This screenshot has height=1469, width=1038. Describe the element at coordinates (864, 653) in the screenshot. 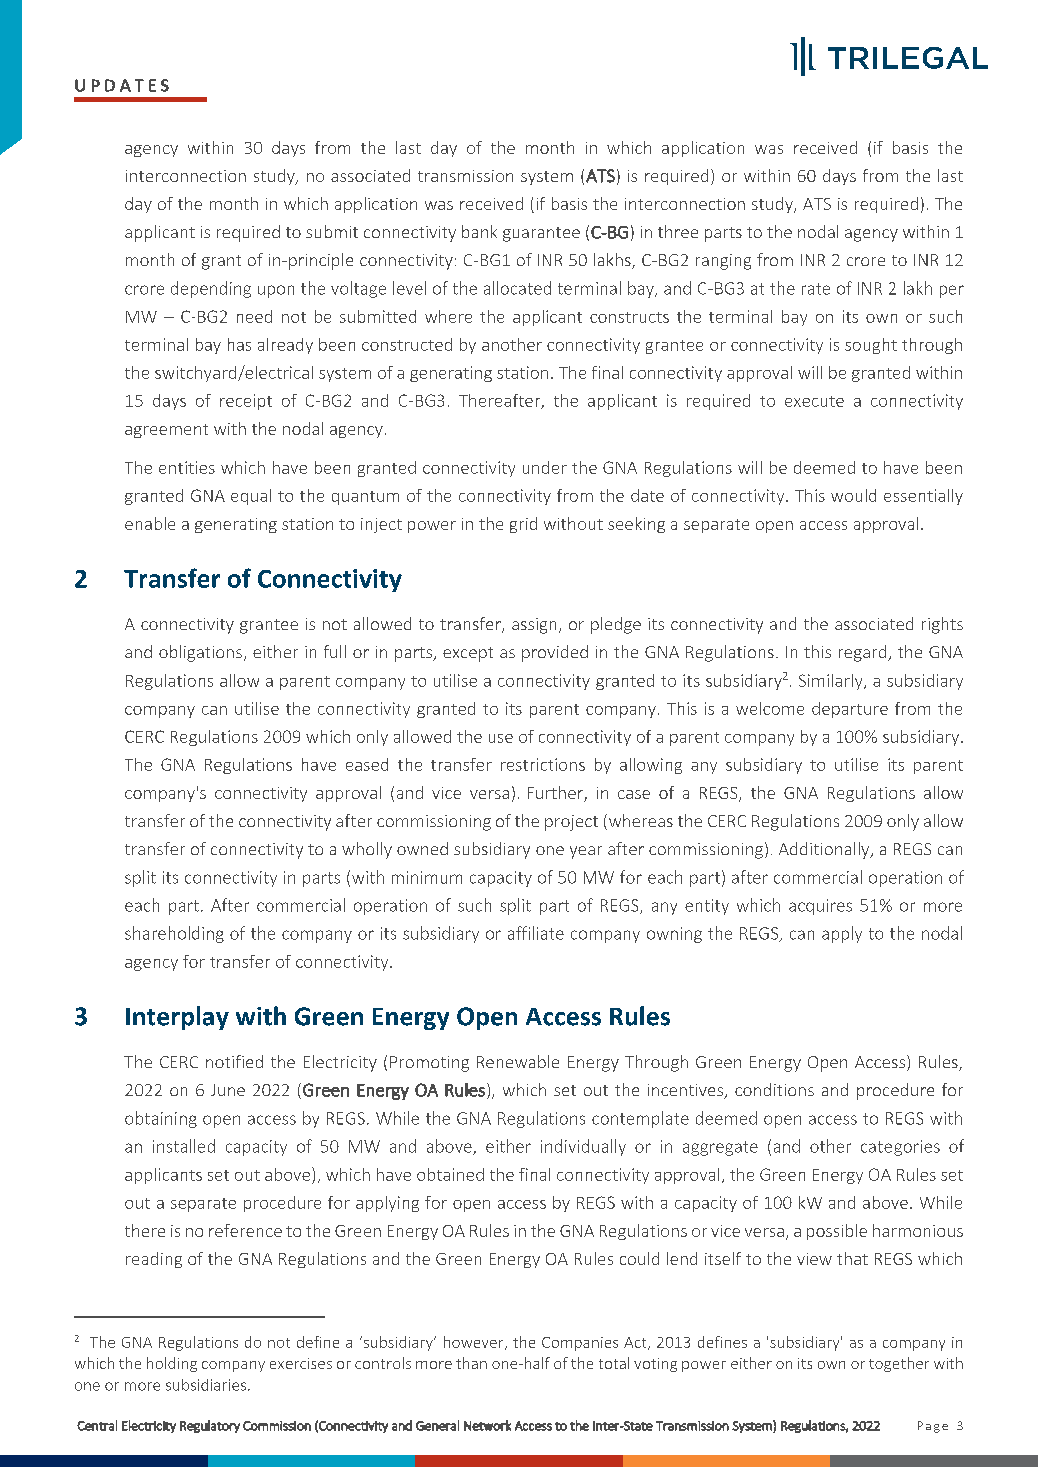

I see `regard` at that location.
